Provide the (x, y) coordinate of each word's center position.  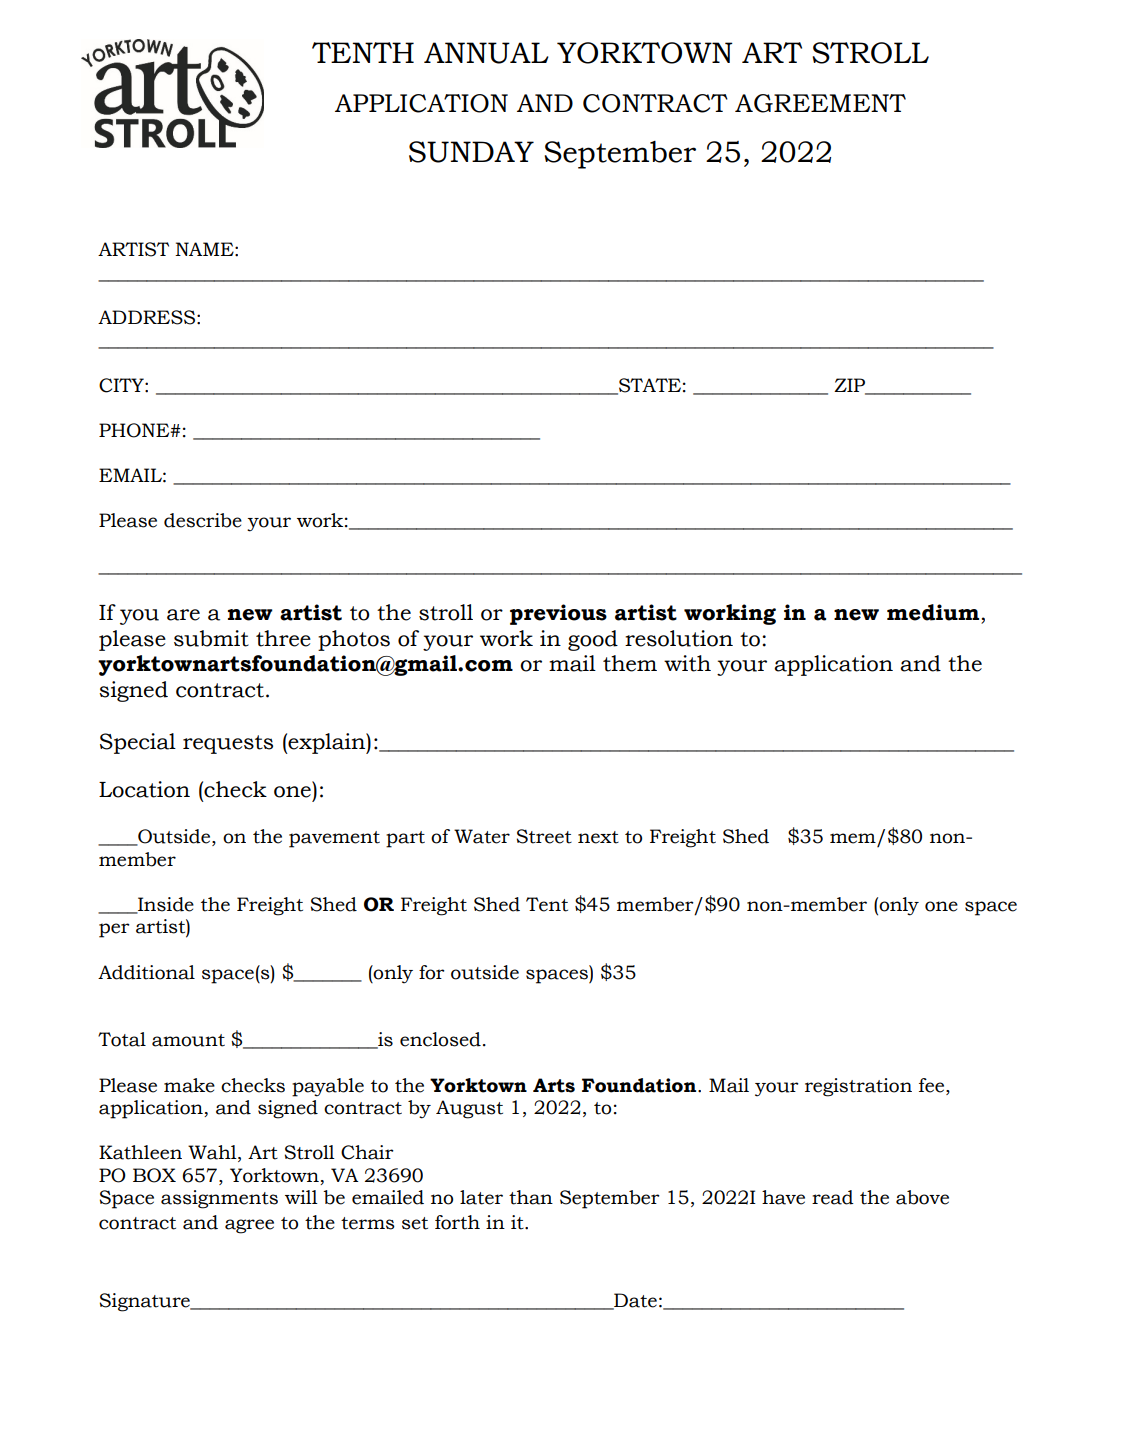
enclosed (440, 1039)
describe (203, 520)
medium (934, 612)
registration (858, 1087)
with (687, 663)
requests (228, 744)
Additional (146, 972)
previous (558, 614)
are (183, 615)
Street (544, 836)
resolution (679, 638)
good (593, 640)
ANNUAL (486, 53)
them (630, 663)
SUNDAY (471, 152)
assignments (219, 1199)
